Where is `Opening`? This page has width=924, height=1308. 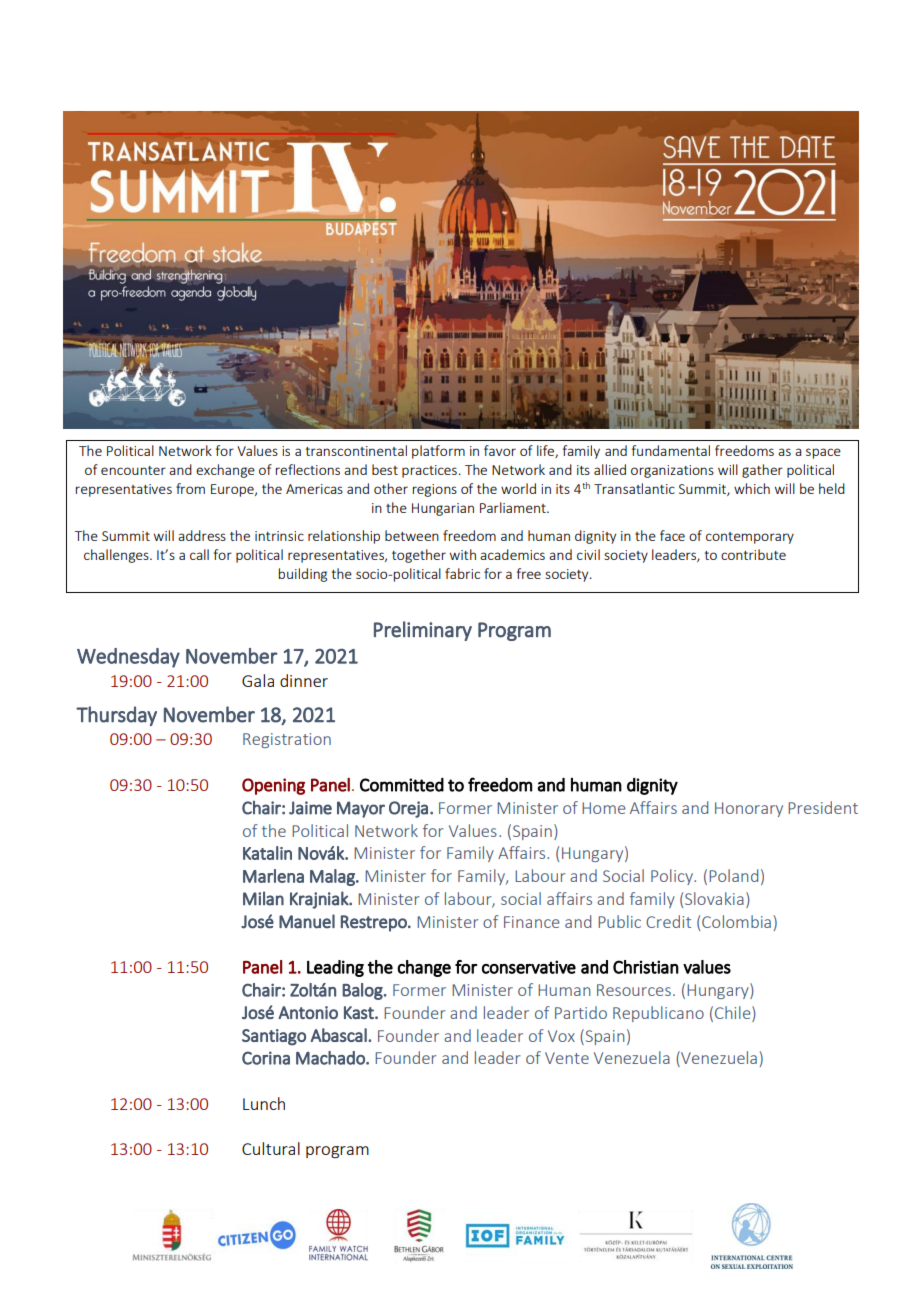
Opening is located at coordinates (273, 786).
